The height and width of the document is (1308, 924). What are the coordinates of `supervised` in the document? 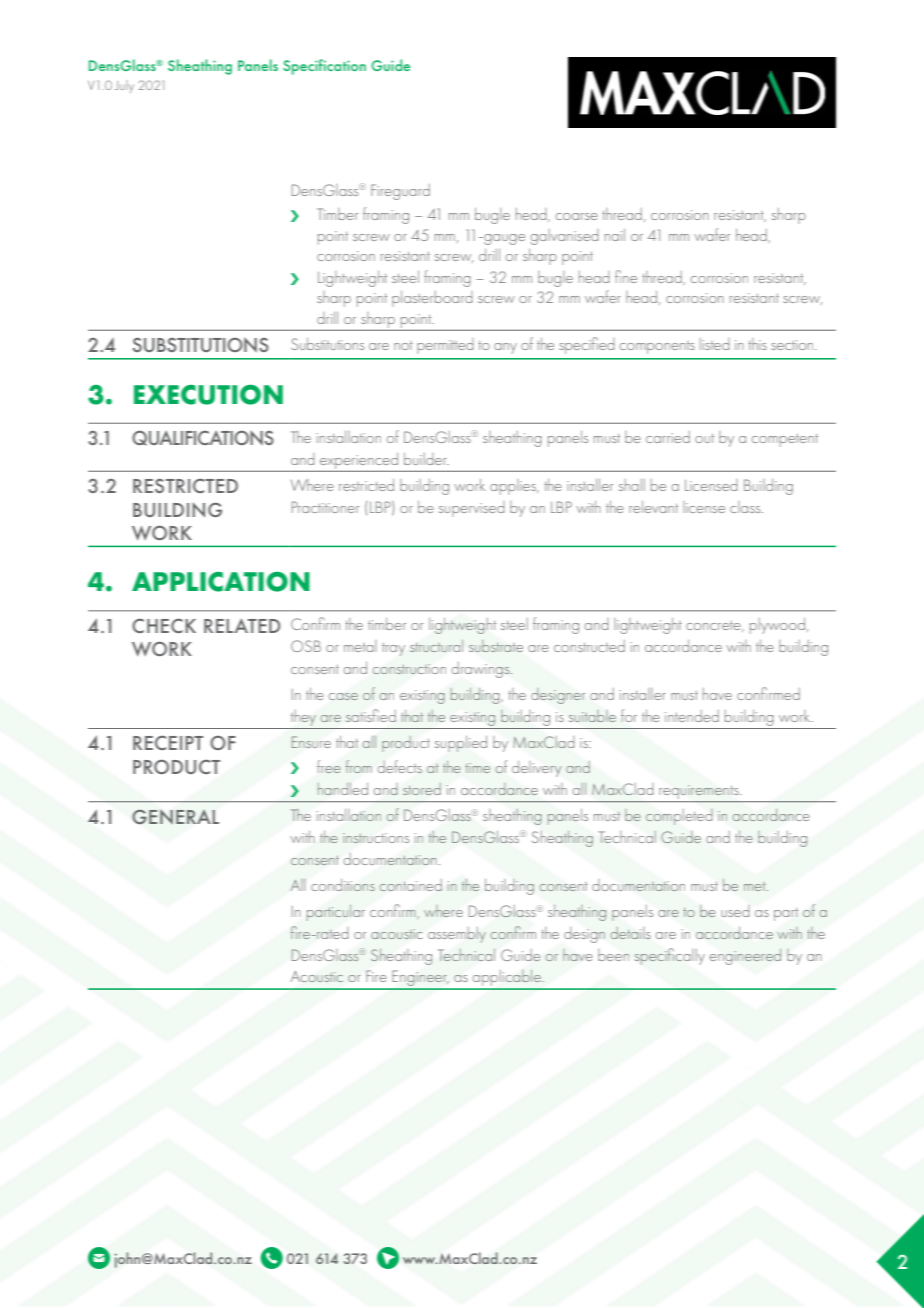 It's located at (472, 509).
